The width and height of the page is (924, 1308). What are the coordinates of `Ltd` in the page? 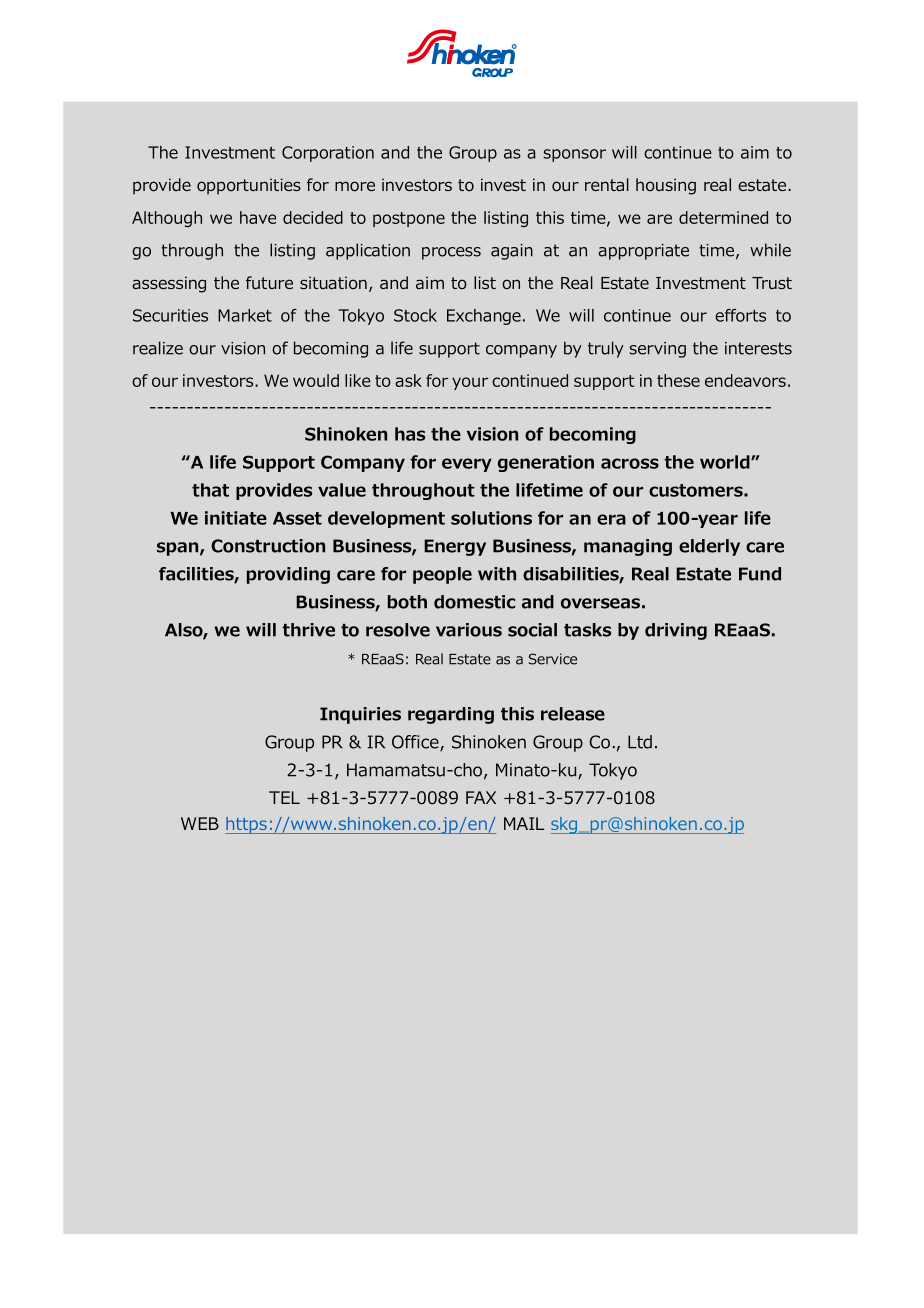 It's located at (640, 742).
